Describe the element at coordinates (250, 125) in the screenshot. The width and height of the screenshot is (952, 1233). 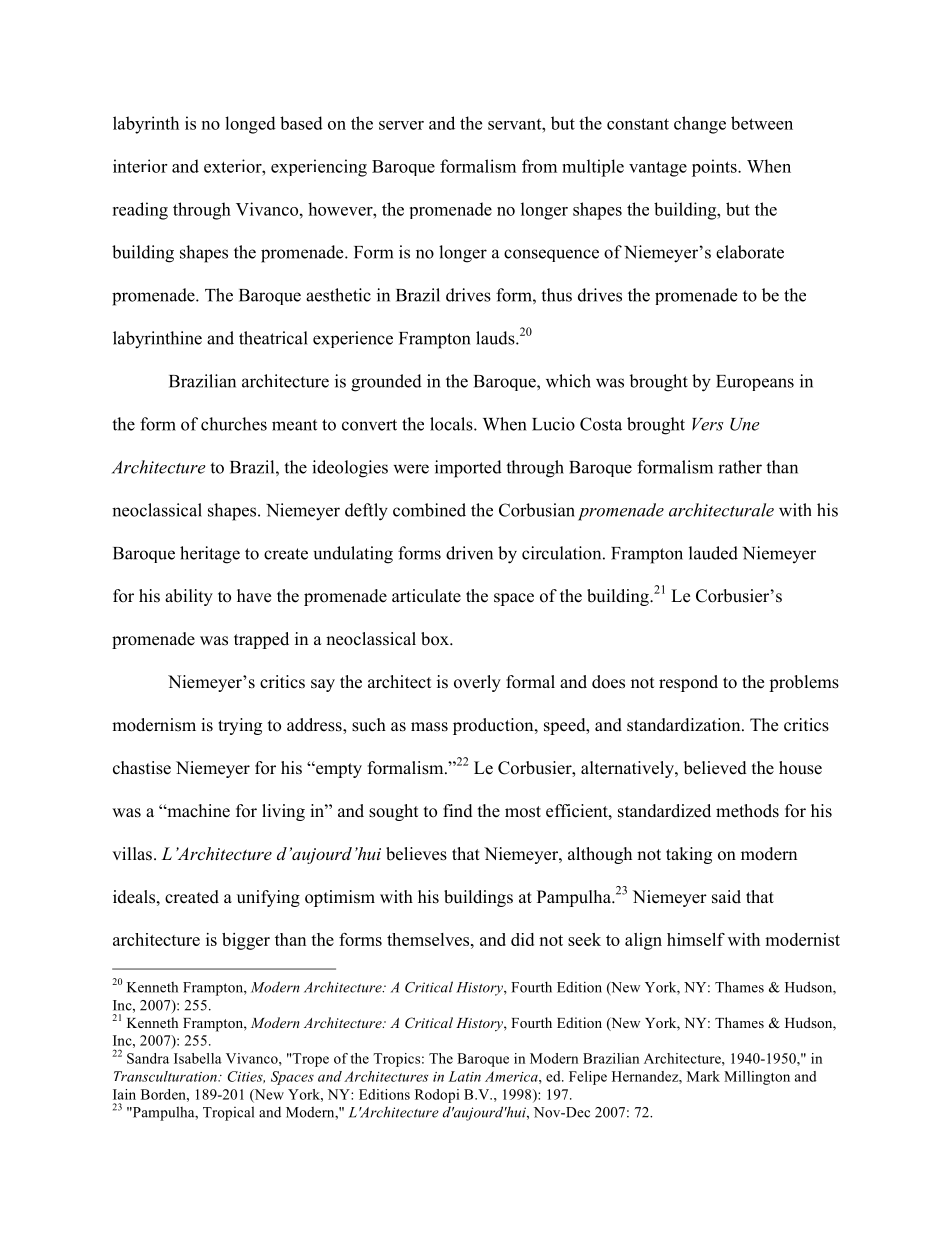
I see `longed` at that location.
